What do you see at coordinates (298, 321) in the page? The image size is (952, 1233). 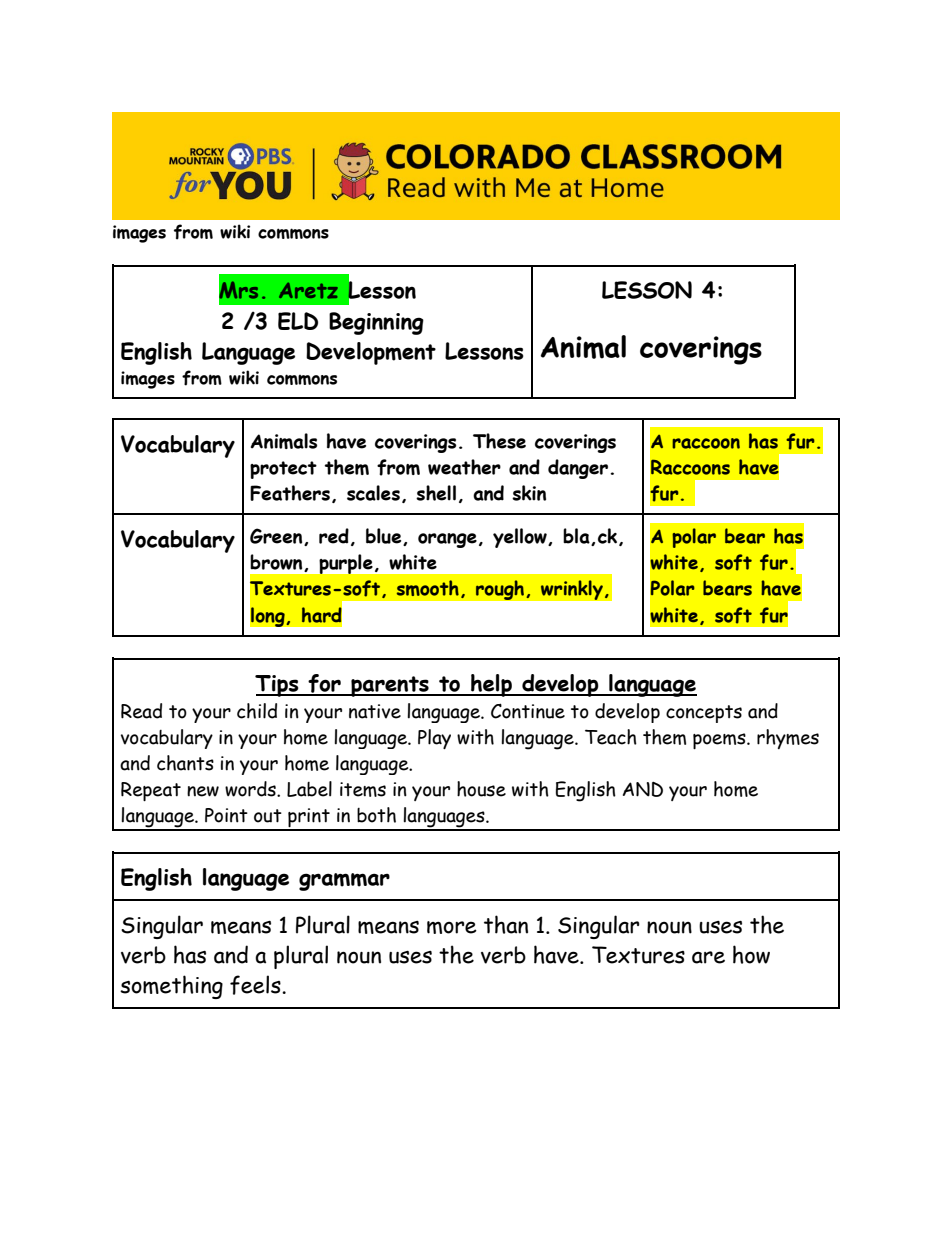 I see `ELD` at bounding box center [298, 321].
